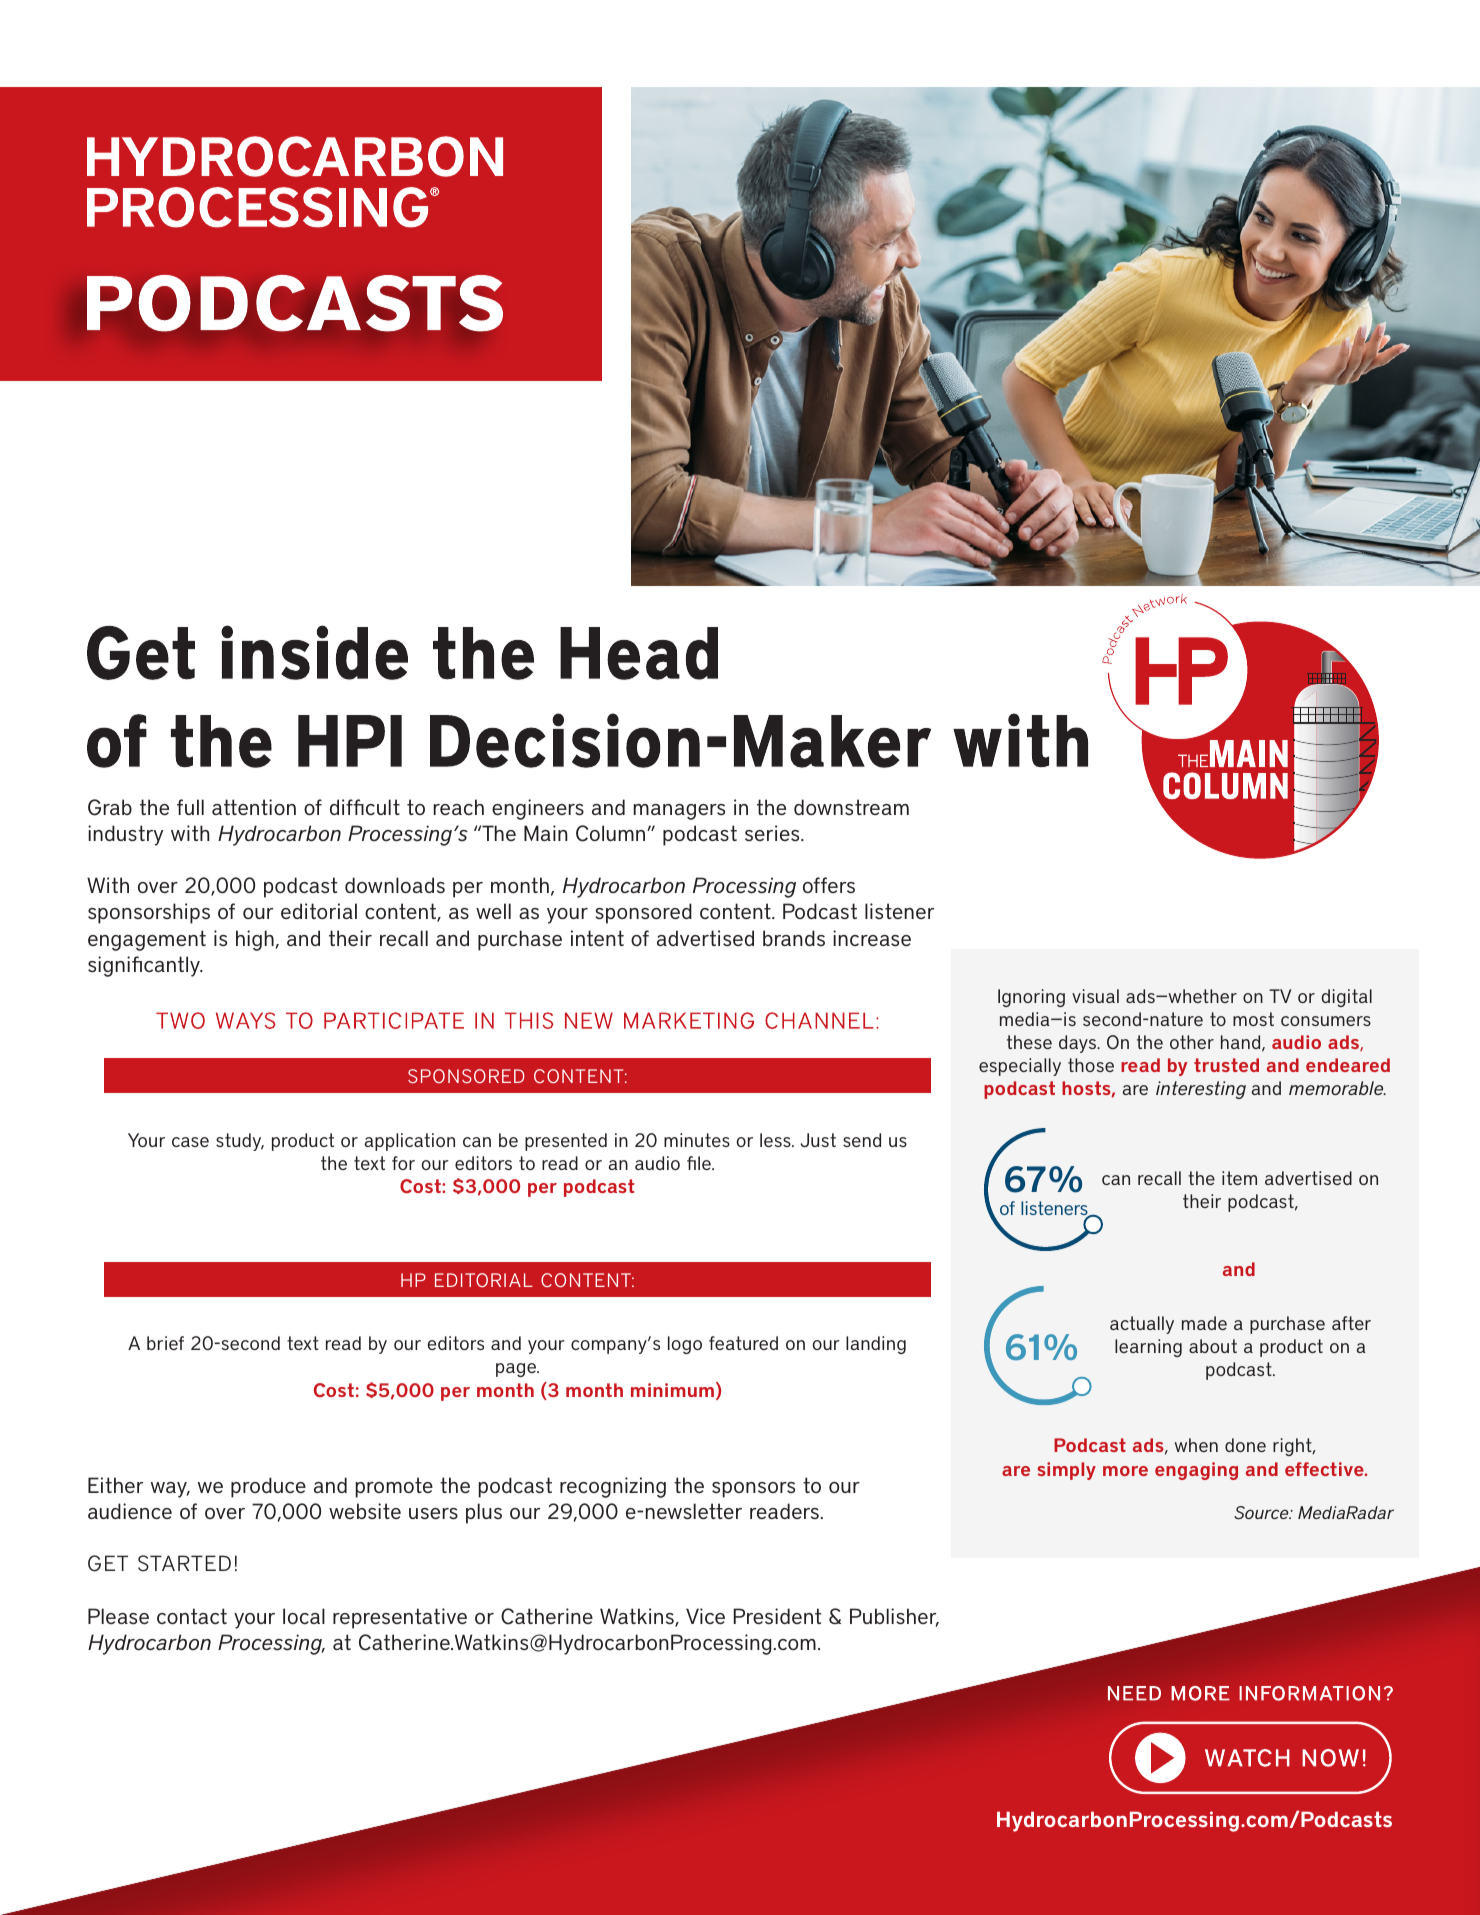 The width and height of the screenshot is (1480, 1915). What do you see at coordinates (1239, 1178) in the screenshot?
I see `item` at bounding box center [1239, 1178].
